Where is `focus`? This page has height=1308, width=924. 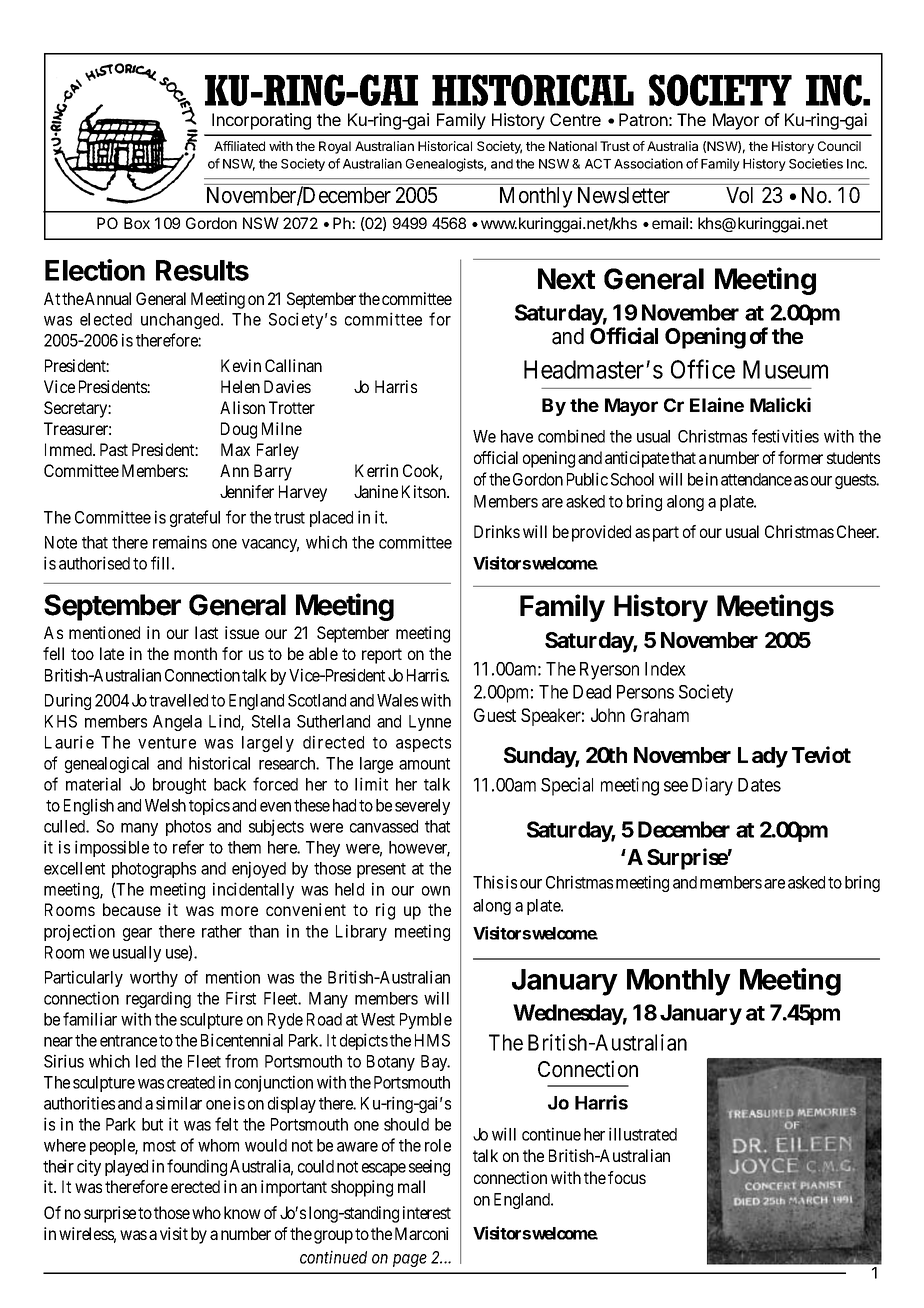 focus is located at coordinates (627, 1177).
